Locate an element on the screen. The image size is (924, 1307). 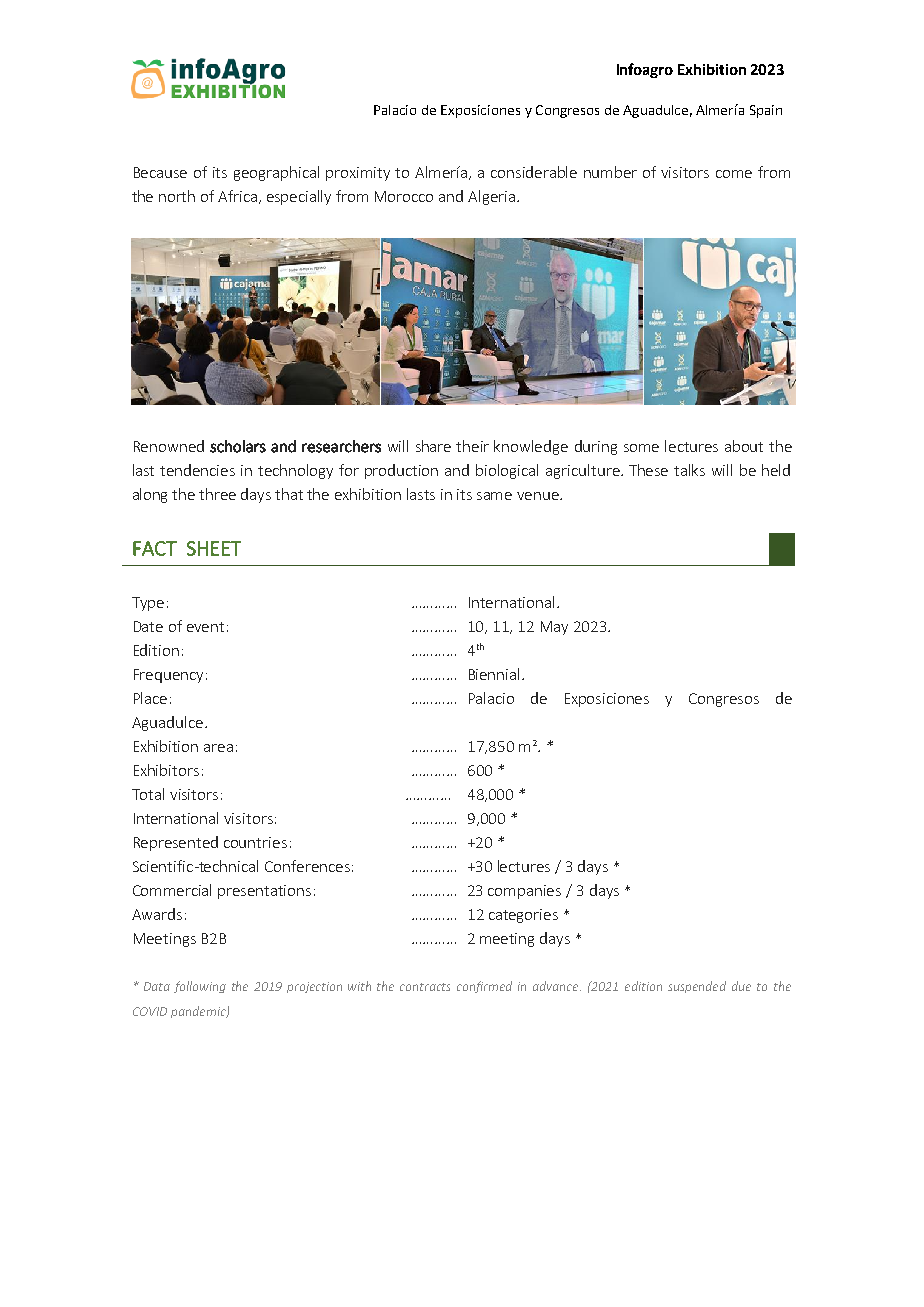
following is located at coordinates (200, 987).
